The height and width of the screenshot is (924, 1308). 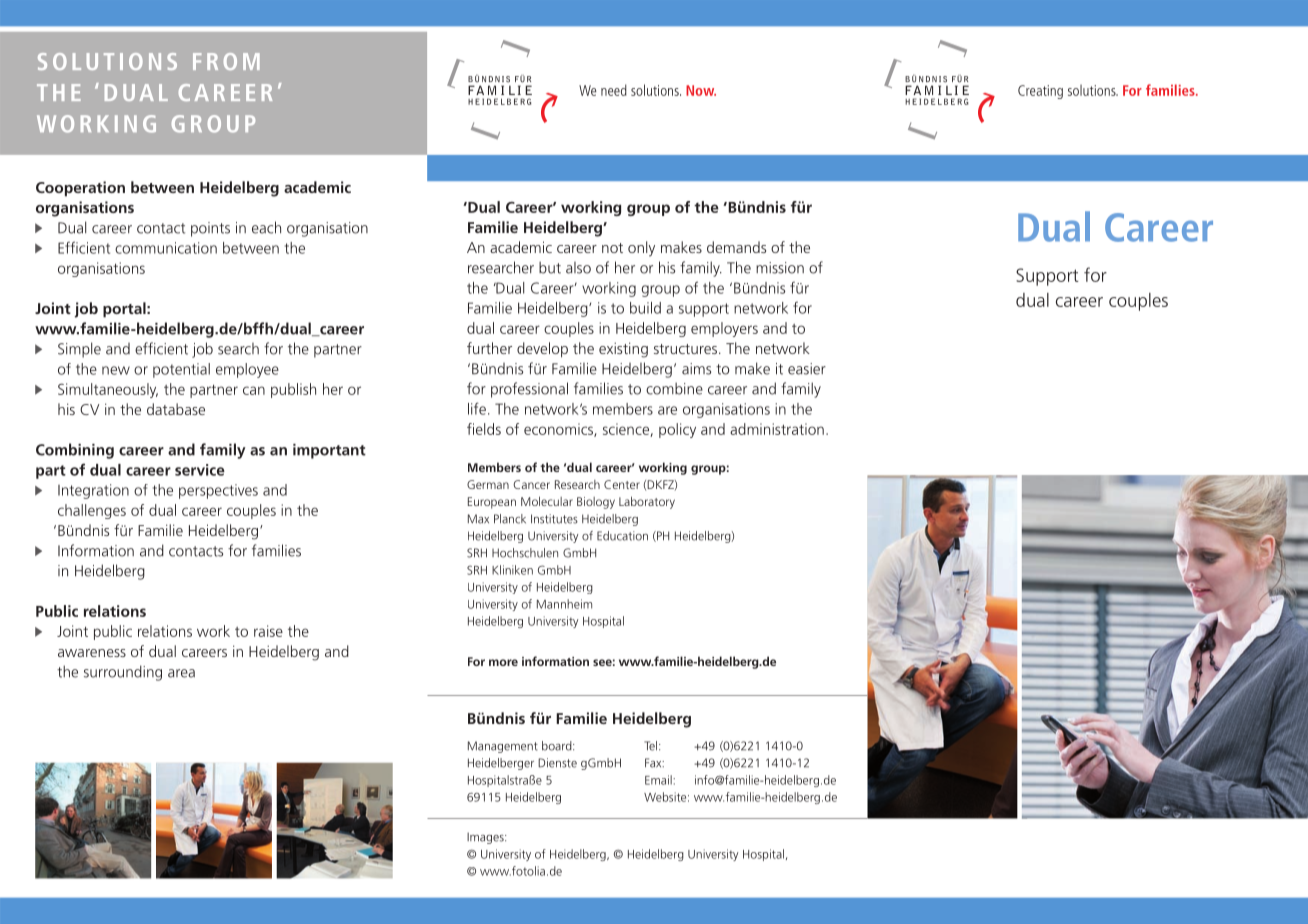 What do you see at coordinates (1040, 92) in the screenshot?
I see `Creating` at bounding box center [1040, 92].
